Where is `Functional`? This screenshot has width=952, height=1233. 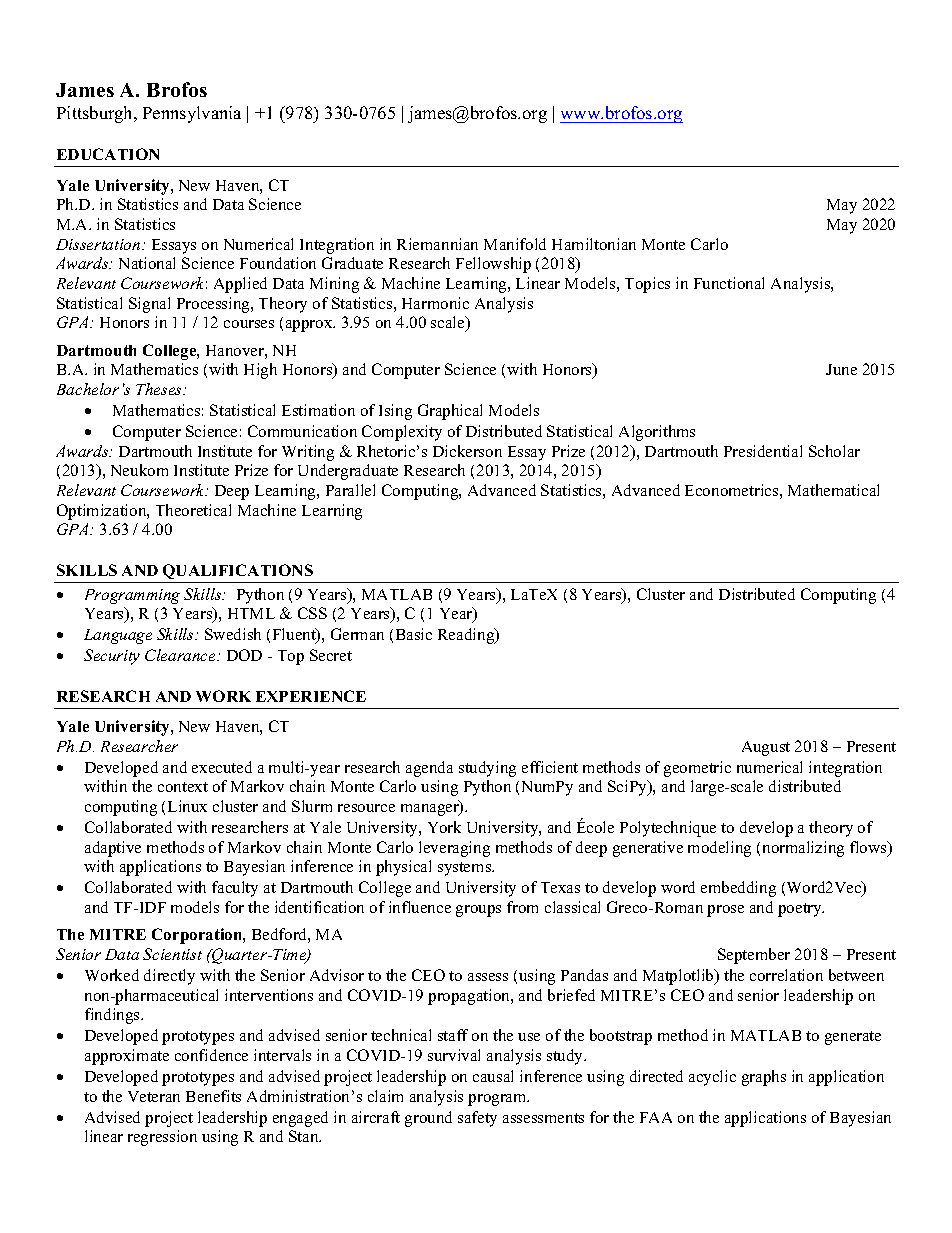
Functional is located at coordinates (729, 283).
